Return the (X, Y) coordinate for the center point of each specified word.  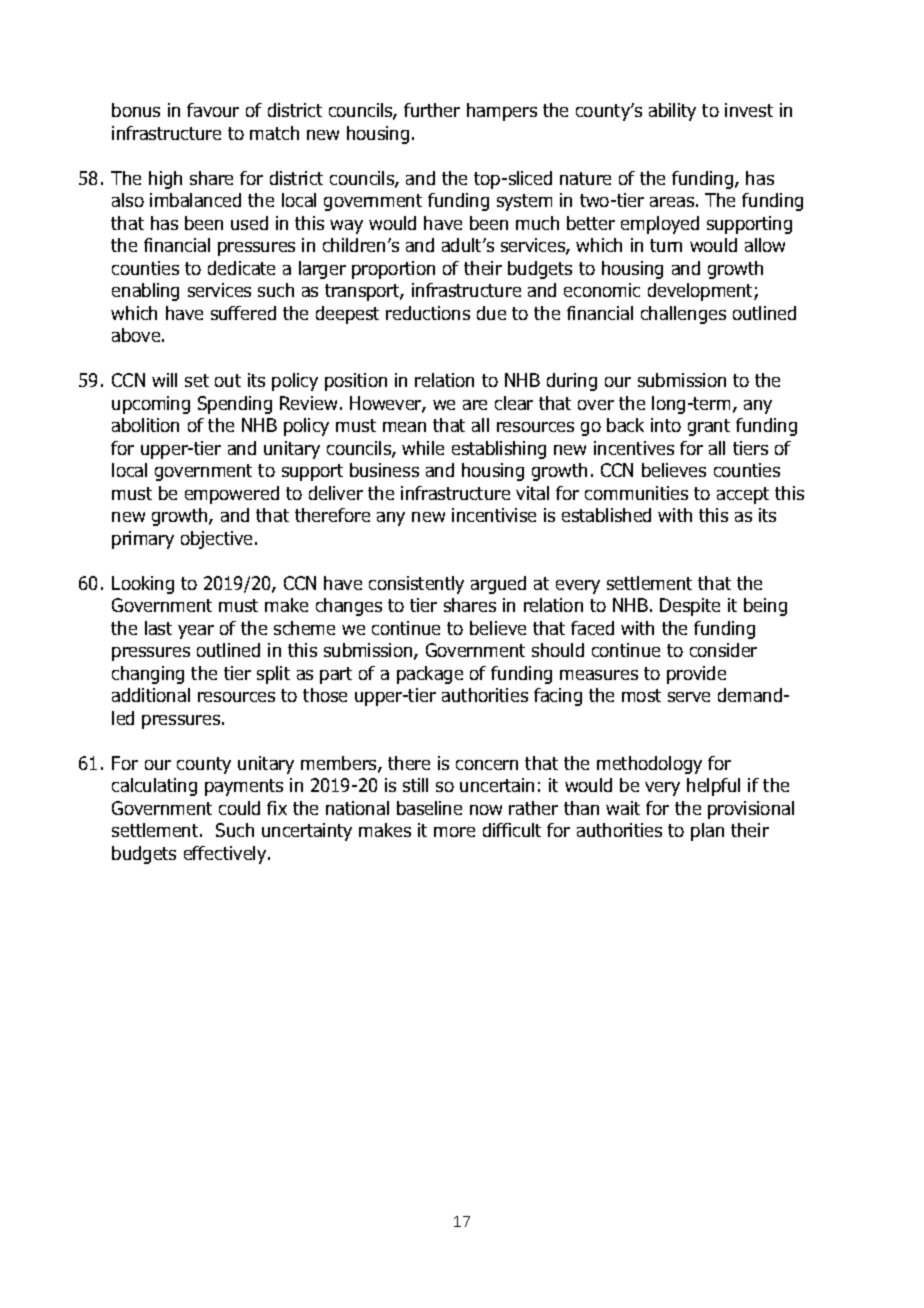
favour (213, 110)
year (196, 632)
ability (672, 112)
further (432, 110)
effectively (226, 855)
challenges (683, 315)
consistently (416, 585)
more (454, 832)
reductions (428, 313)
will (164, 380)
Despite (690, 607)
